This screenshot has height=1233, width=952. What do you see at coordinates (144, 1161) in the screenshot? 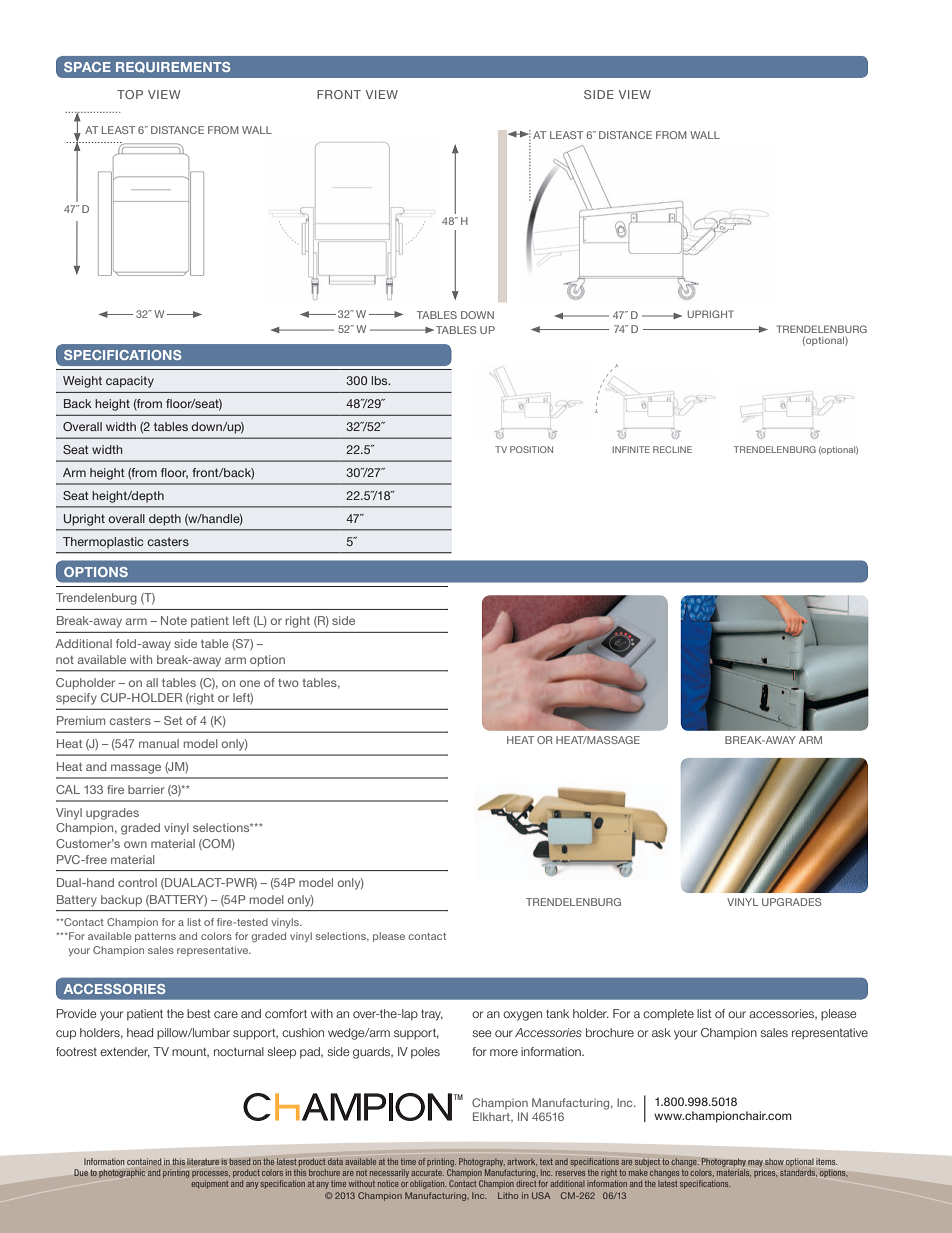
I see `contained` at bounding box center [144, 1161].
